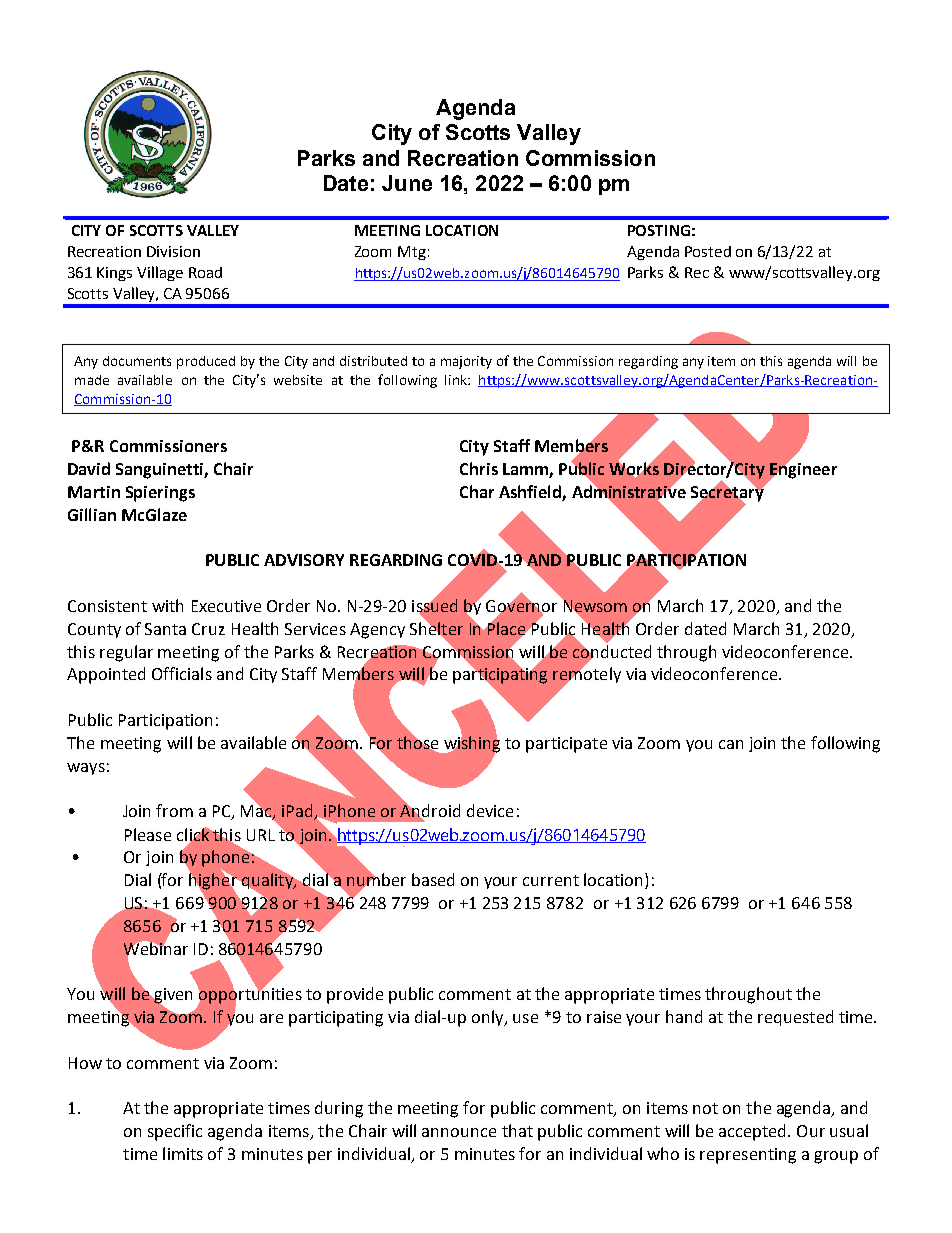  I want to click on Division, so click(173, 251).
